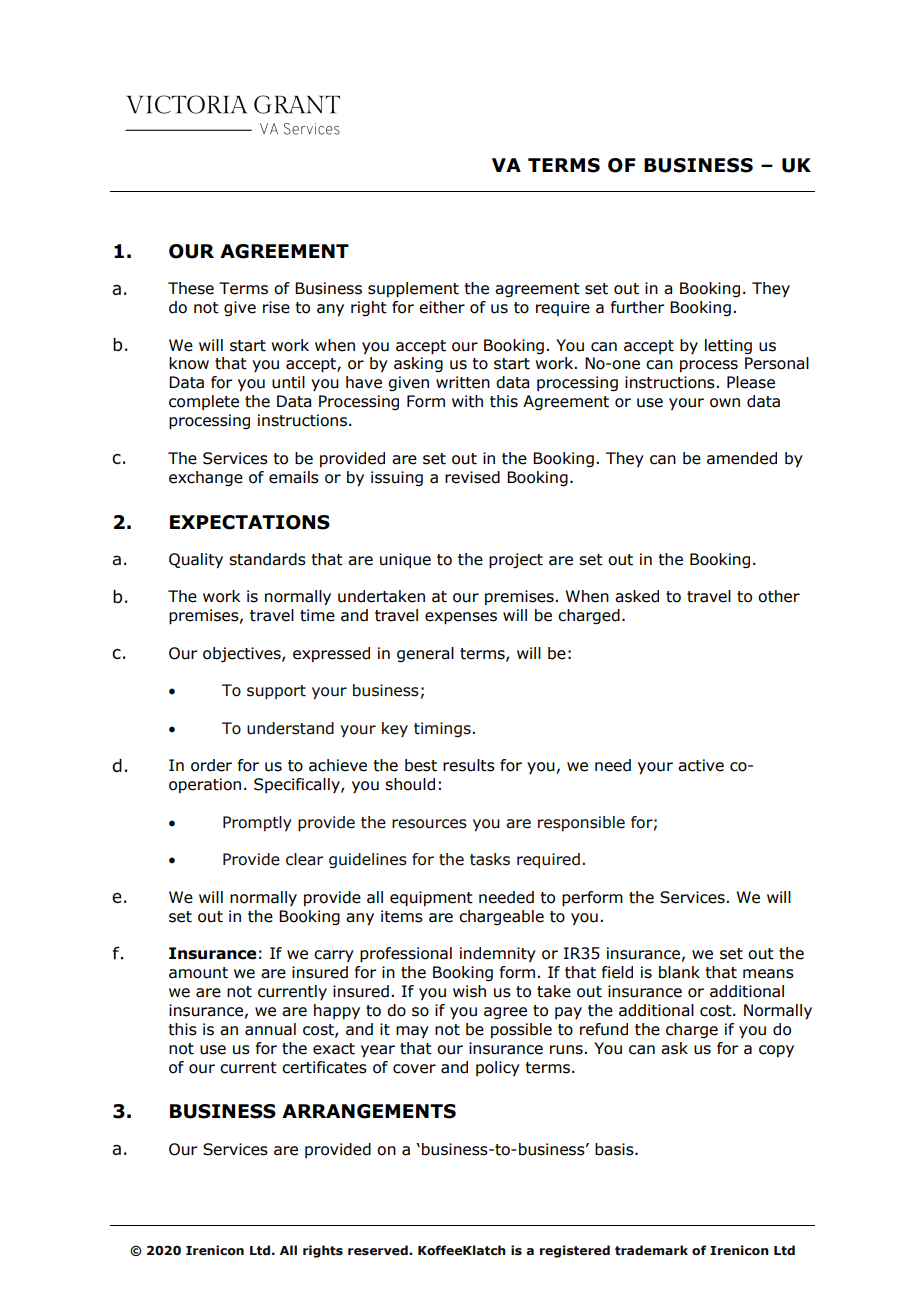 This image has width=924, height=1308. What do you see at coordinates (276, 307) in the image?
I see `rise` at bounding box center [276, 307].
